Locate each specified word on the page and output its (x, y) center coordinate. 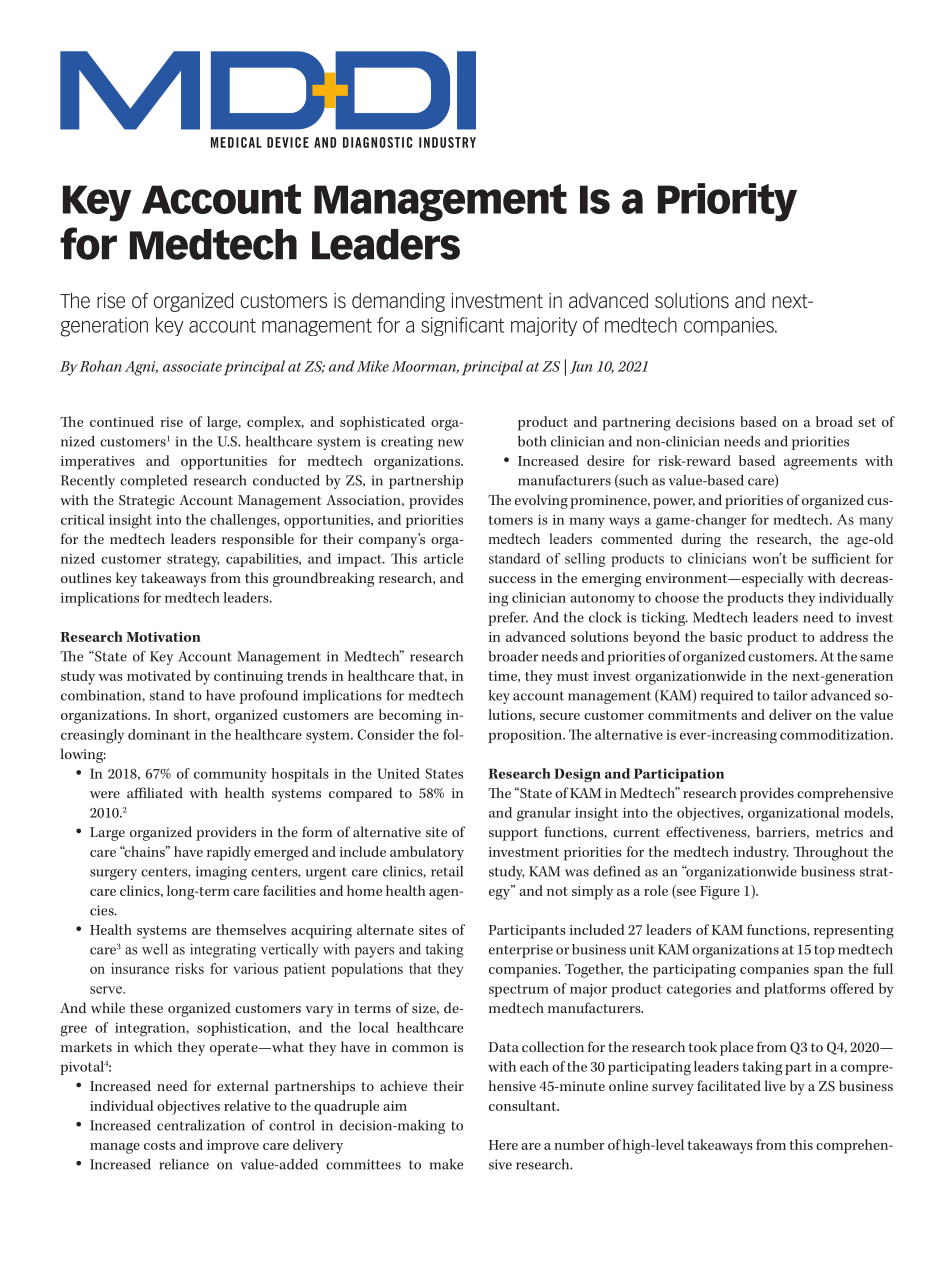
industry (761, 853)
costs (160, 1145)
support (513, 834)
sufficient (841, 558)
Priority (727, 202)
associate (192, 366)
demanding (398, 302)
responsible (258, 540)
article (443, 558)
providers (226, 833)
